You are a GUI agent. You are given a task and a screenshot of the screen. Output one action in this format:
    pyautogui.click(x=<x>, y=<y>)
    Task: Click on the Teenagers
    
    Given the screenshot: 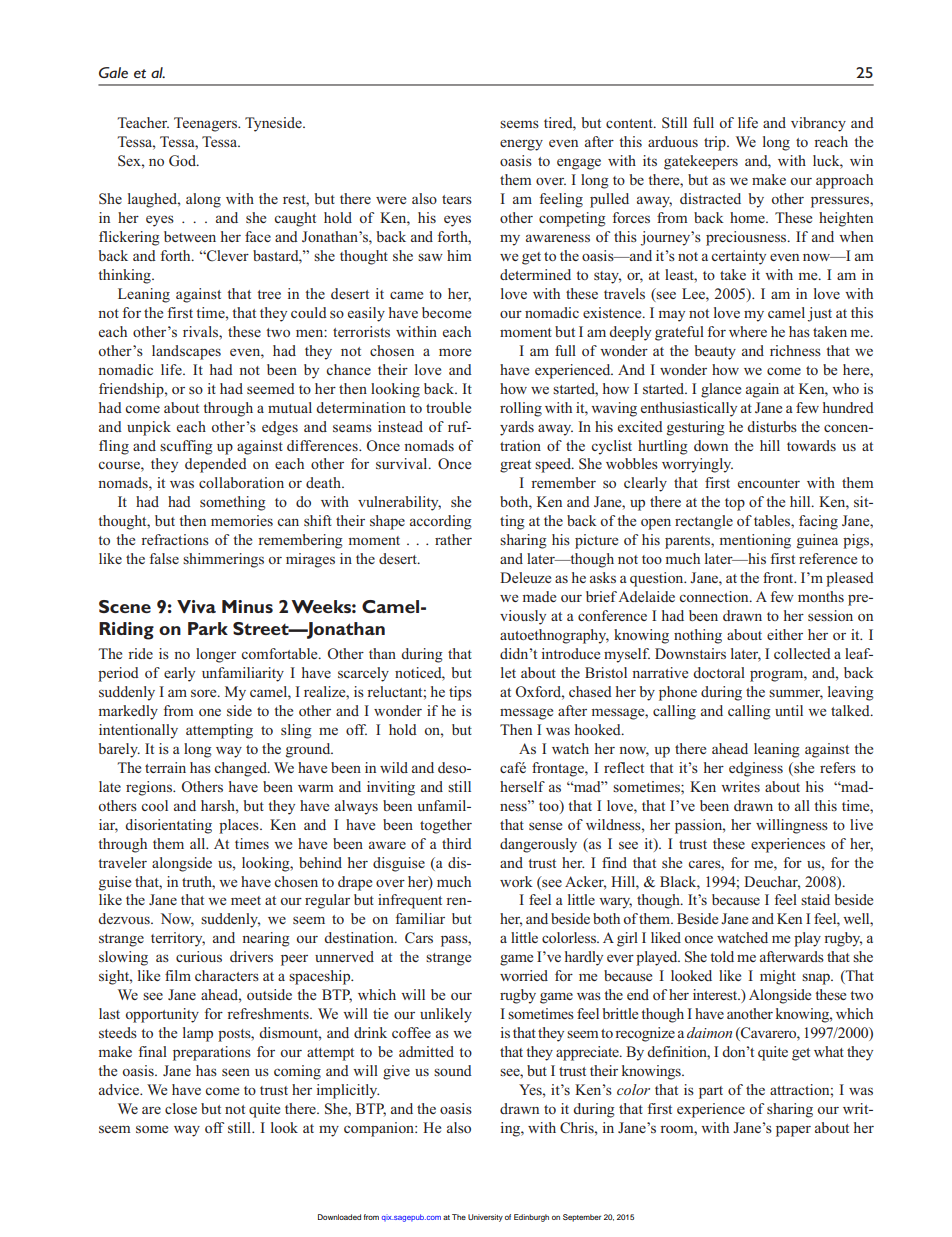 What is the action you would take?
    pyautogui.click(x=207, y=124)
